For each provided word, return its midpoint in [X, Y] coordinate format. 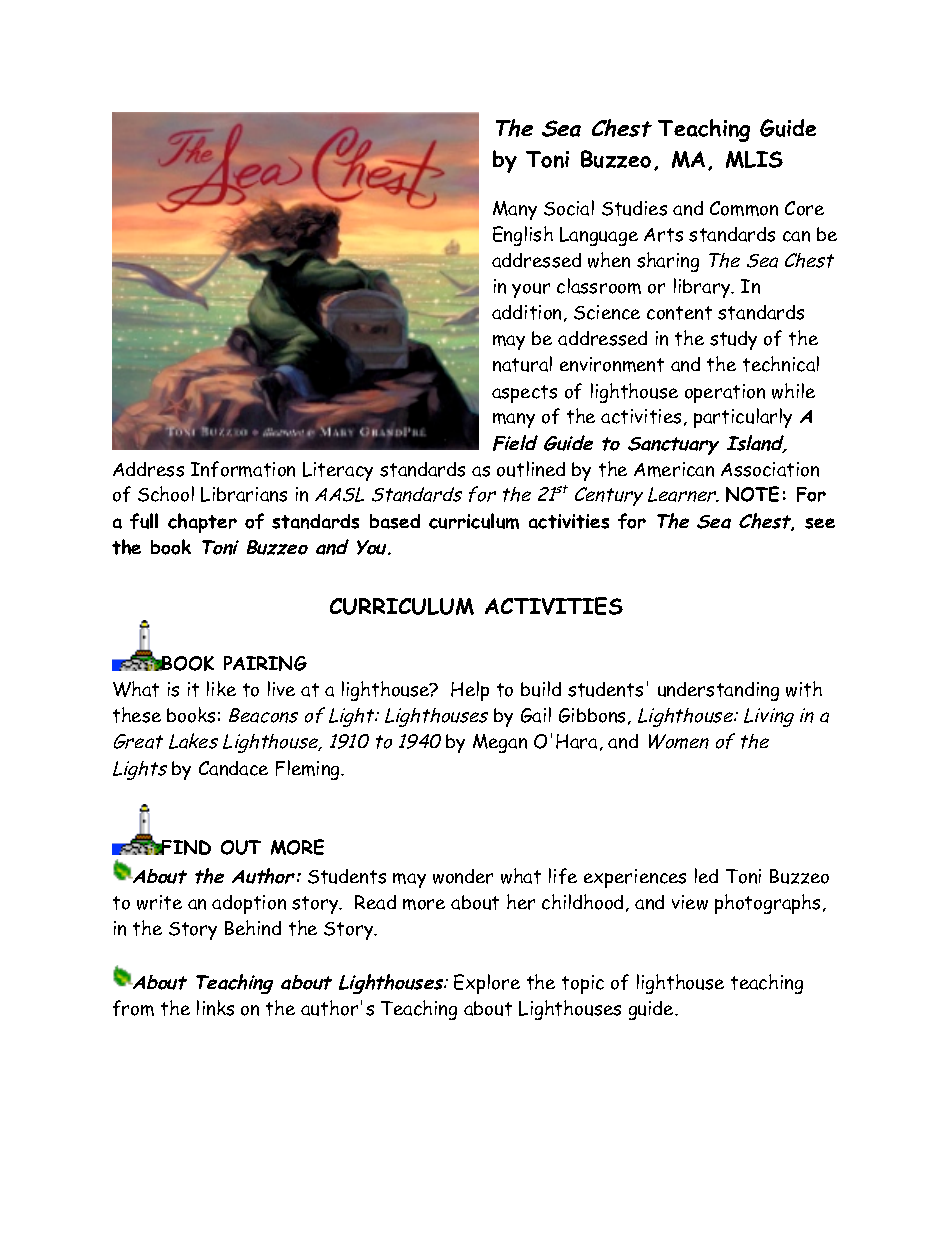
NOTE [752, 494]
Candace [233, 768]
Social [569, 208]
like [221, 688]
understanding [718, 691]
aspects [524, 394]
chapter [202, 523]
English [523, 236]
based [395, 521]
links [215, 1008]
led [706, 875]
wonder [463, 876]
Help [470, 691]
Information [243, 469]
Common [744, 208]
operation [725, 393]
